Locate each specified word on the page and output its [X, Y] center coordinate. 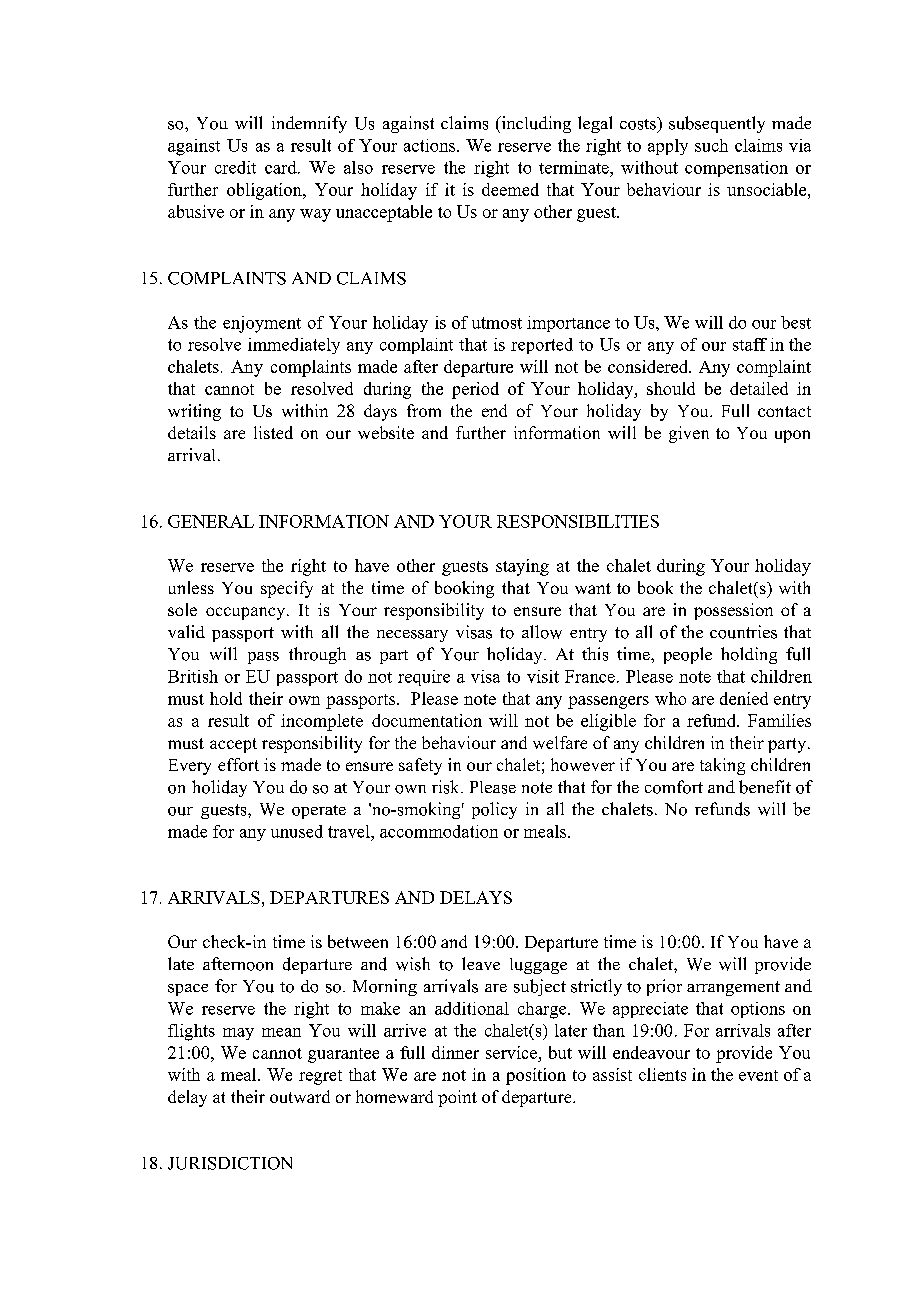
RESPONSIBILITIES [578, 521]
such [711, 145]
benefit [765, 787]
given [689, 434]
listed [273, 432]
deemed [510, 189]
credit [235, 167]
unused [297, 831]
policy [494, 810]
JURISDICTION [230, 1163]
